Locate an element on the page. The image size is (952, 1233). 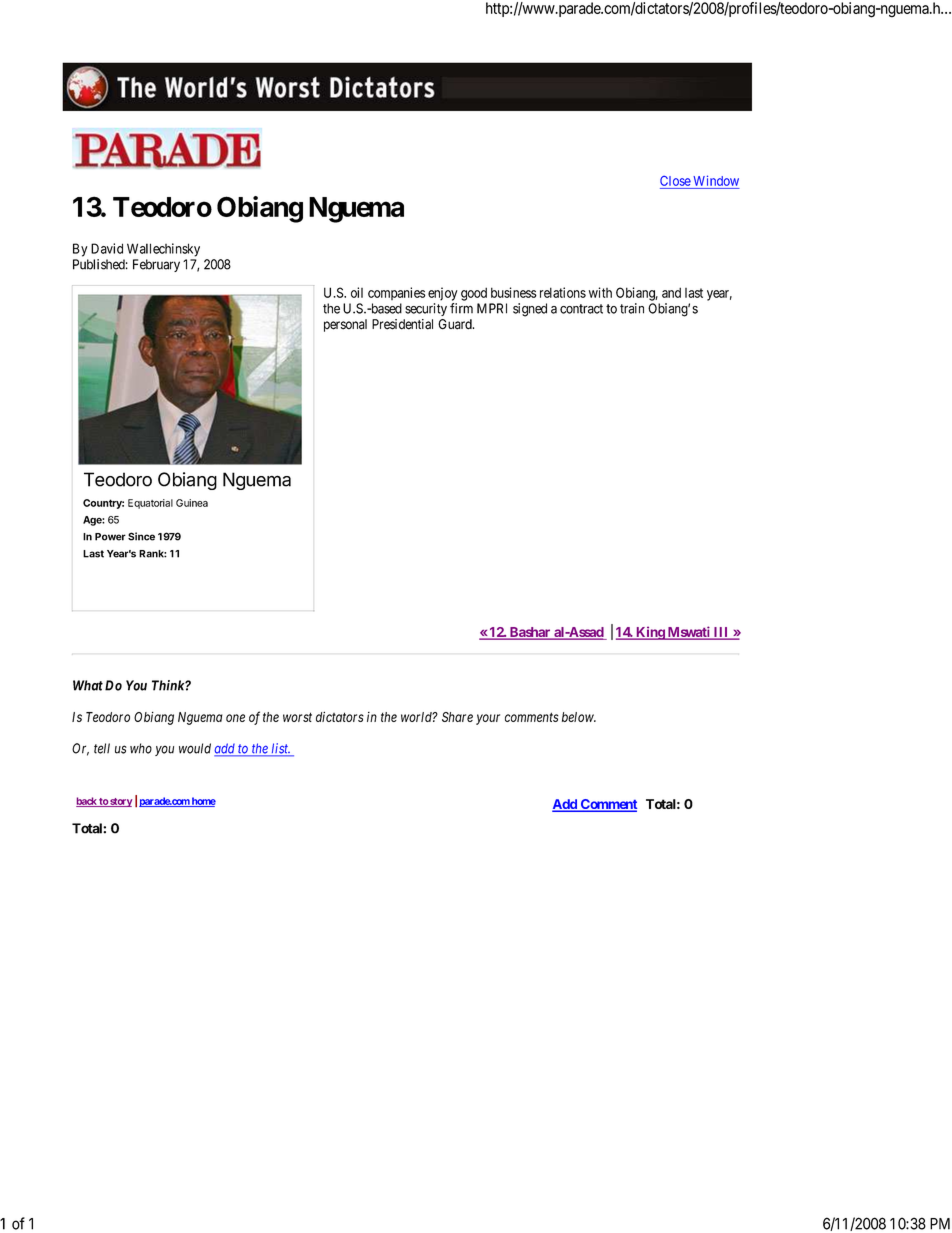
below is located at coordinates (579, 717).
